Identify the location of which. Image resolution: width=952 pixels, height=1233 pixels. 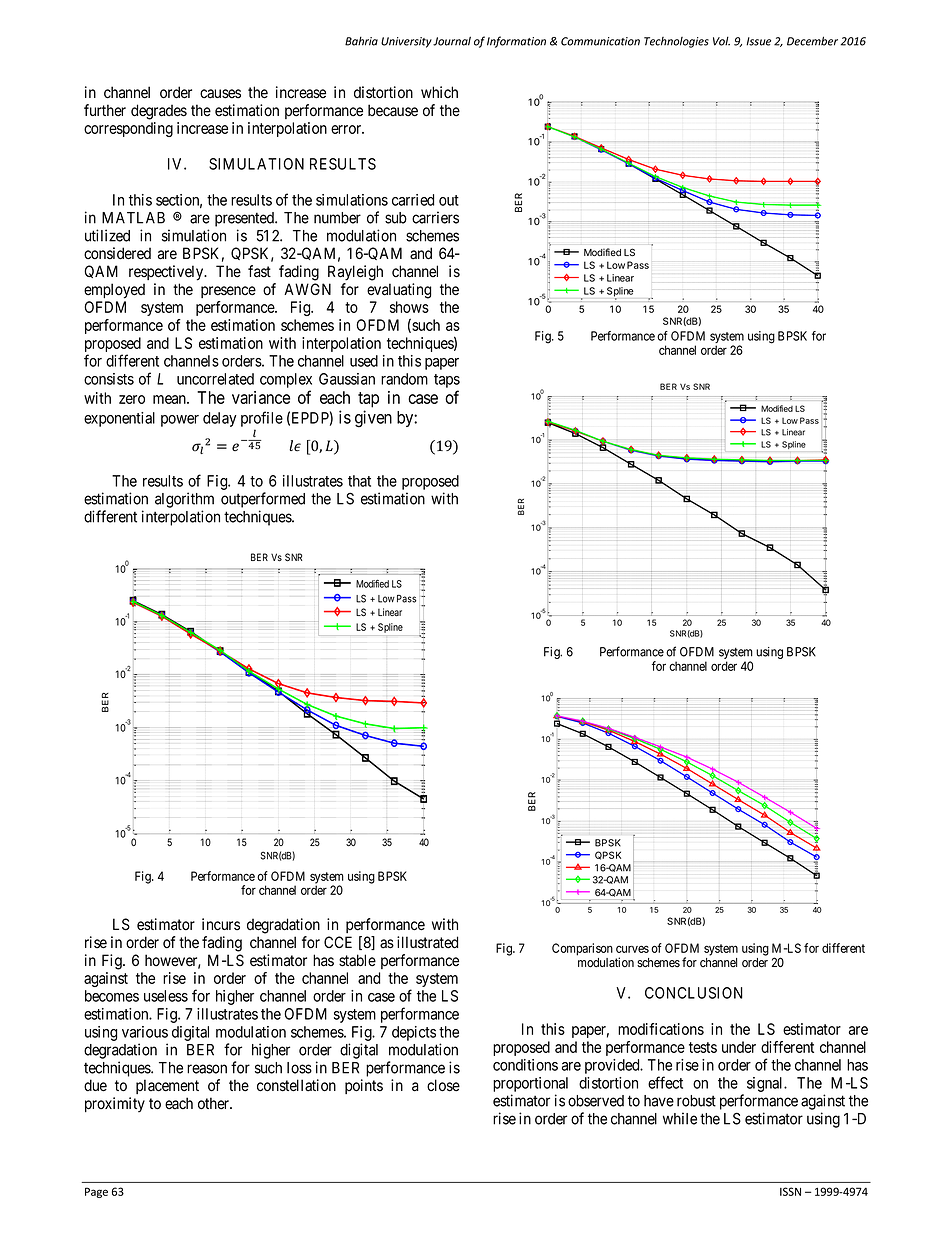
(439, 92).
